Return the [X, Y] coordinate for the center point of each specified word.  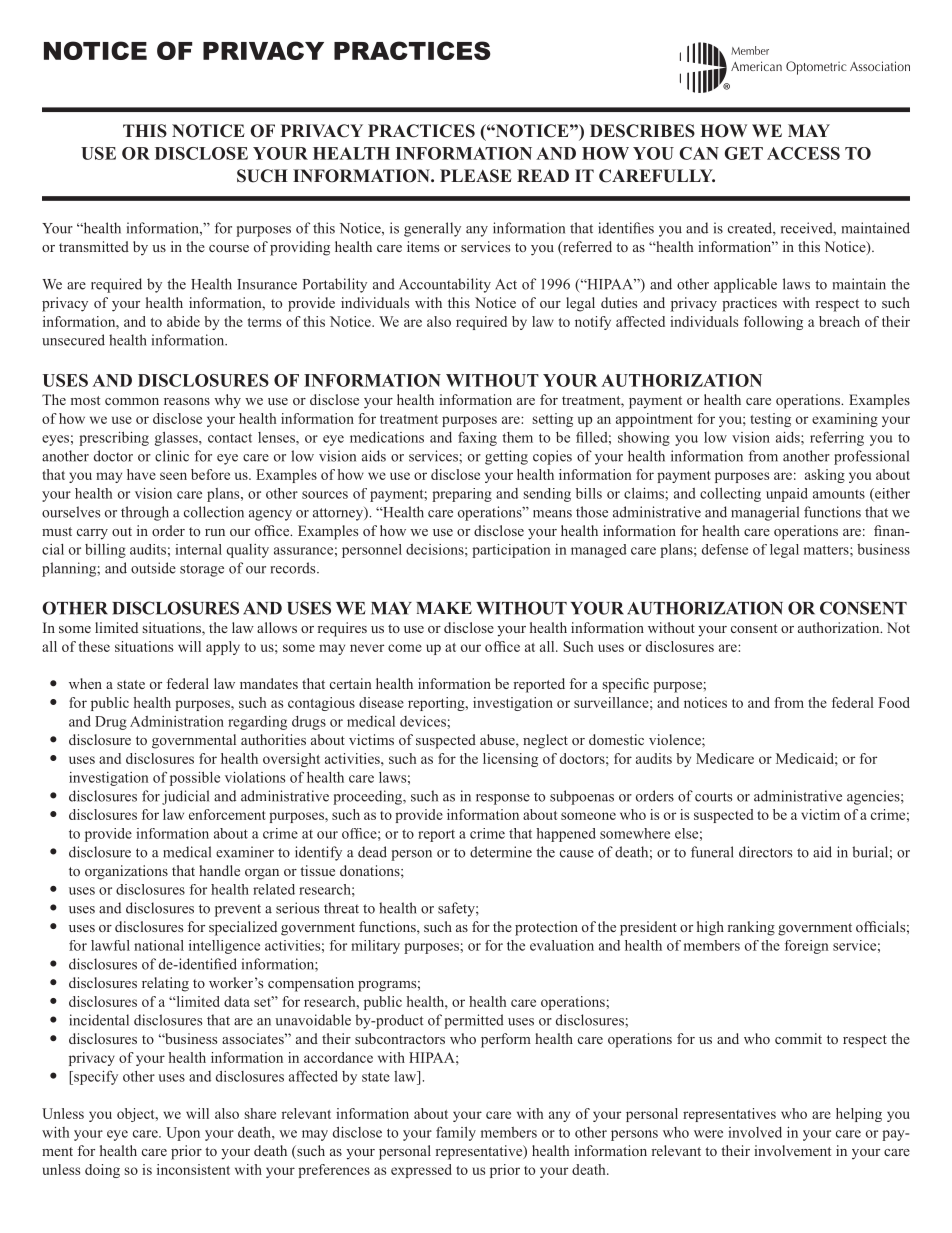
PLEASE [476, 176]
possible [195, 779]
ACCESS [803, 153]
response [503, 799]
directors [765, 852]
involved [755, 1132]
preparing [462, 495]
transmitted [94, 246]
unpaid [787, 495]
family [456, 1133]
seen [173, 476]
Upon [183, 1134]
